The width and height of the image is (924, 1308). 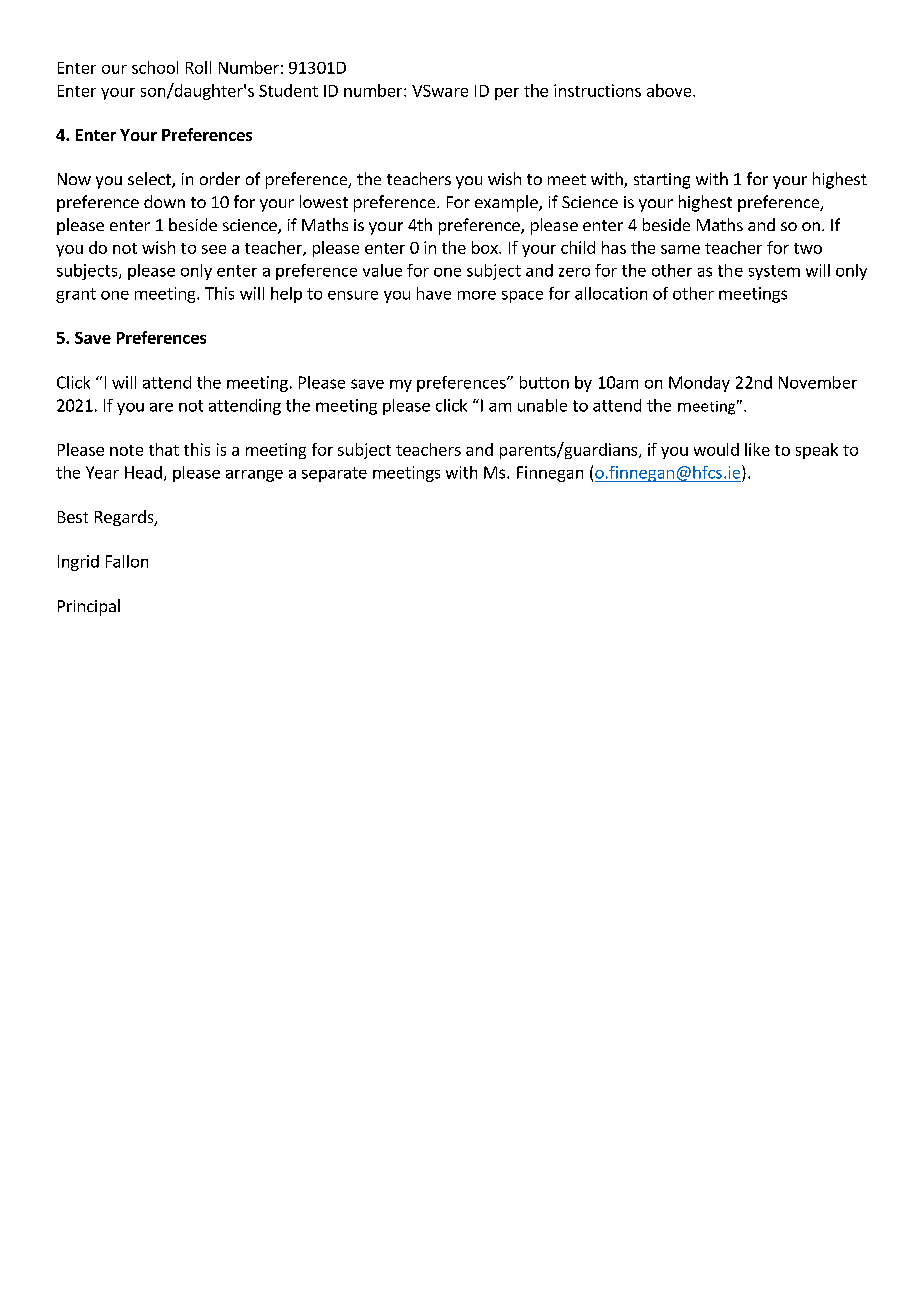 What do you see at coordinates (214, 249) in the image?
I see `see` at bounding box center [214, 249].
